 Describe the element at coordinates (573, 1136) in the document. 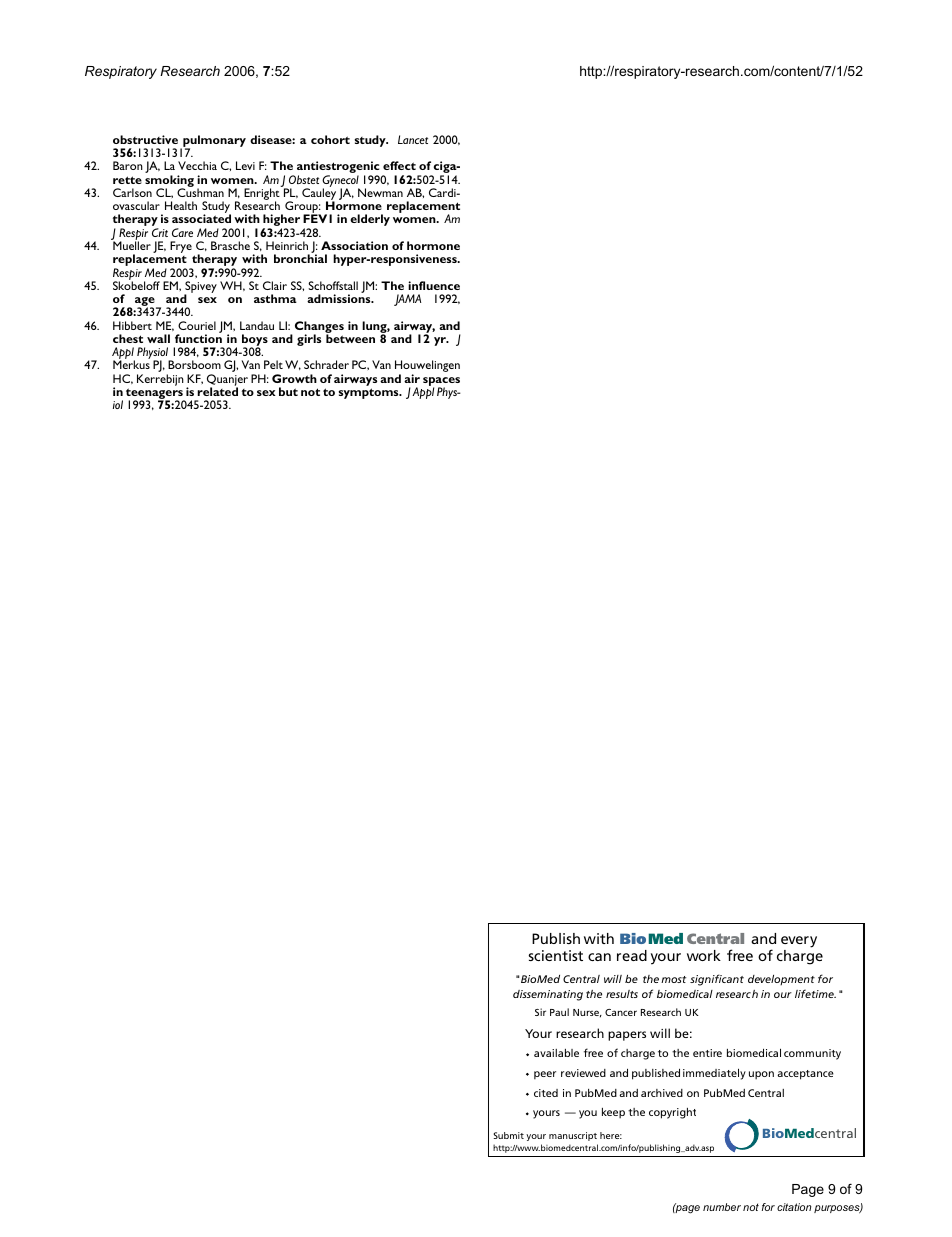

I see `manuscript` at that location.
